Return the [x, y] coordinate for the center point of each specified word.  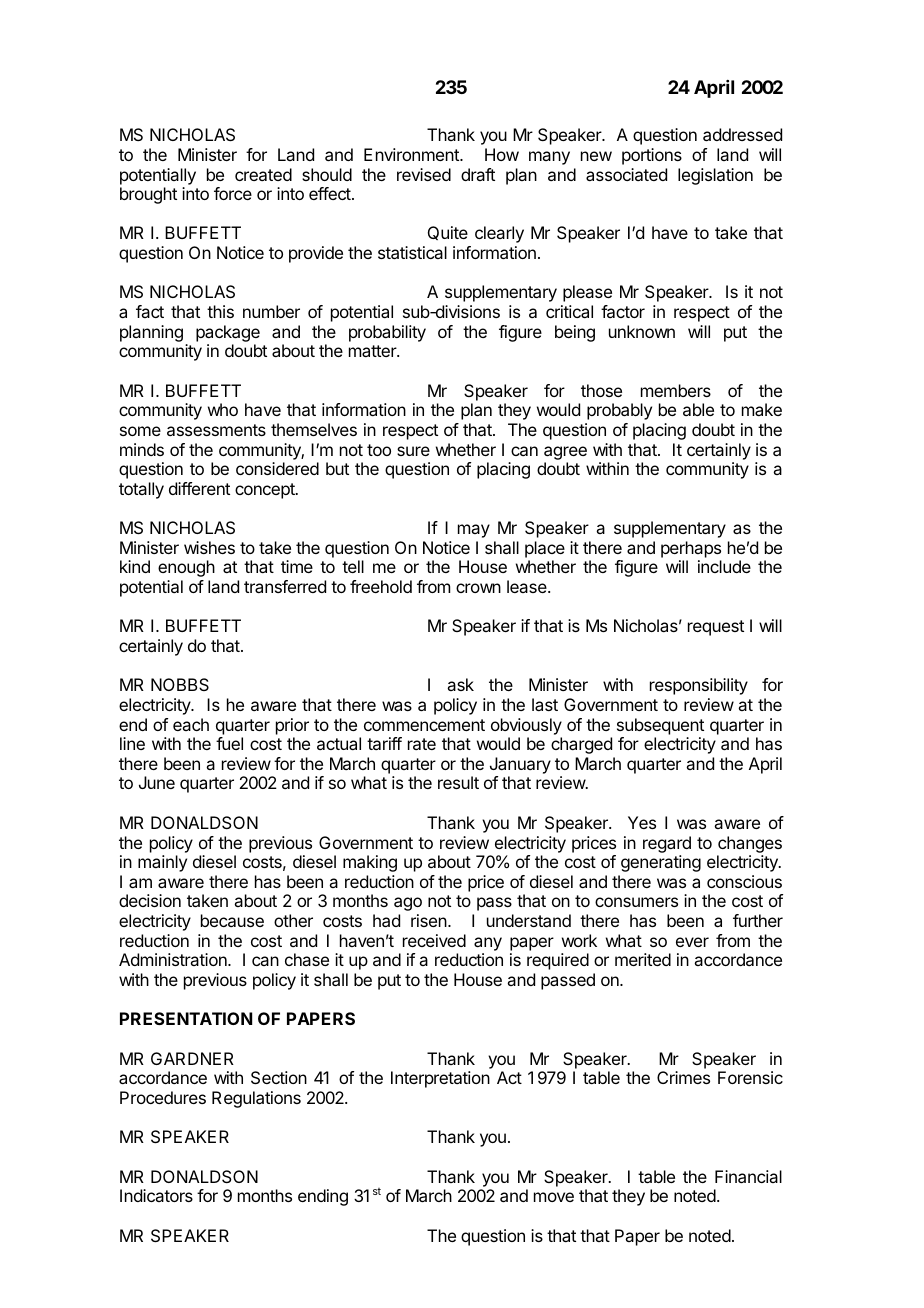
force [233, 193]
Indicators [156, 1195]
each [191, 724]
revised [424, 174]
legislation [715, 176]
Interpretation [440, 1079]
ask [460, 684]
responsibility [699, 686]
